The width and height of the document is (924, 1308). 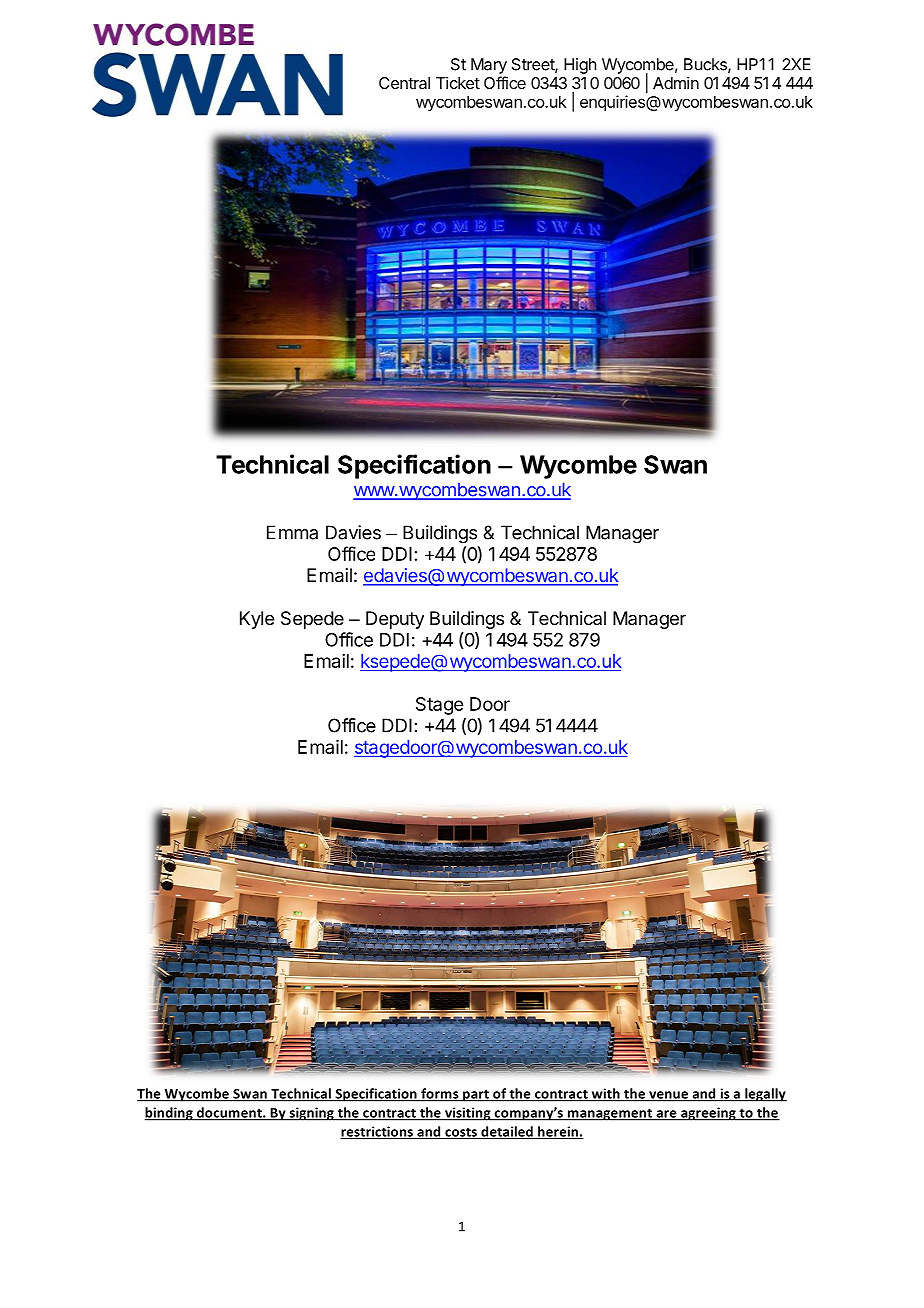 I want to click on Kyle, so click(x=257, y=620).
